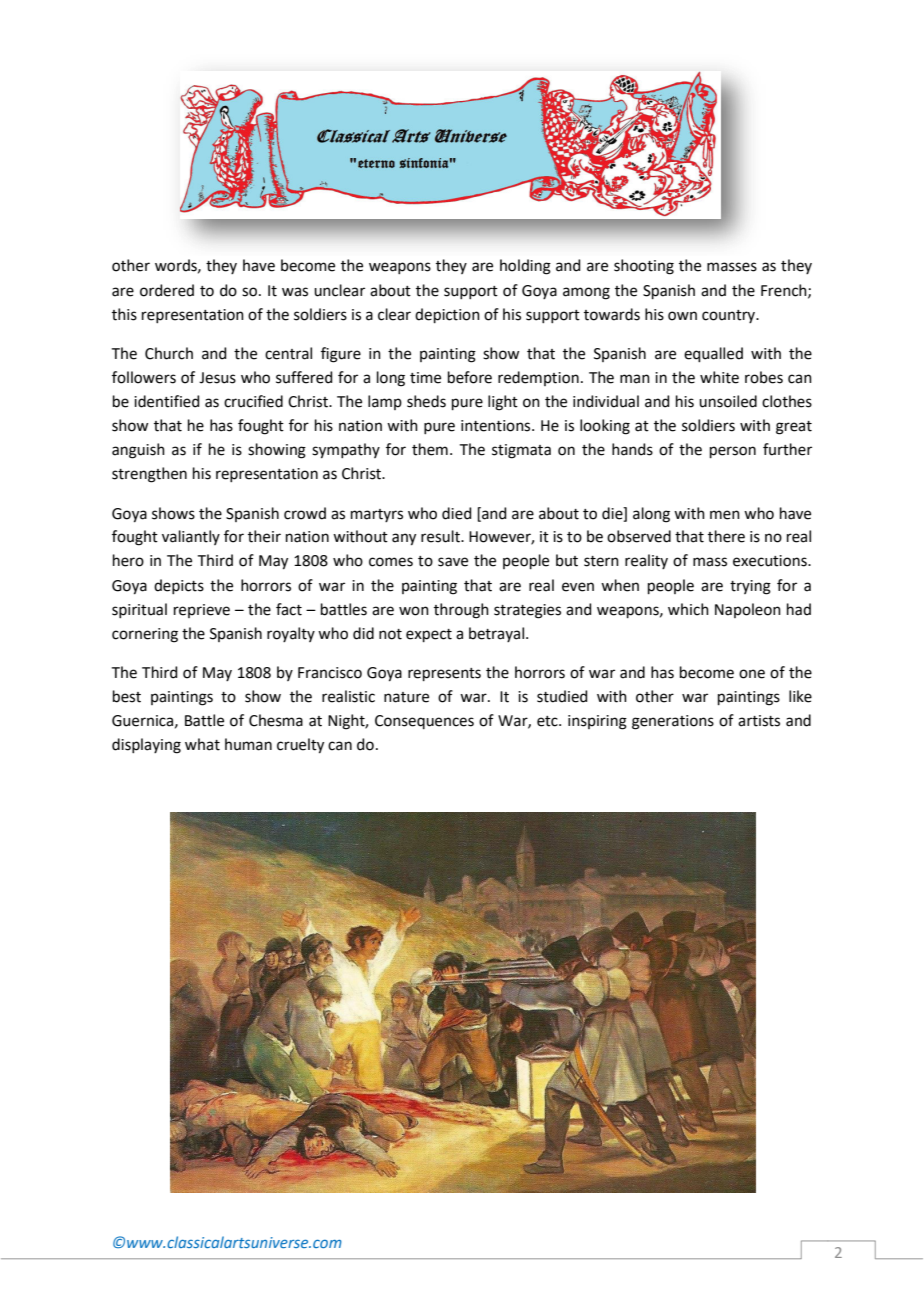 This screenshot has height=1308, width=924. What do you see at coordinates (202, 611) in the screenshot?
I see `reprieve` at bounding box center [202, 611].
